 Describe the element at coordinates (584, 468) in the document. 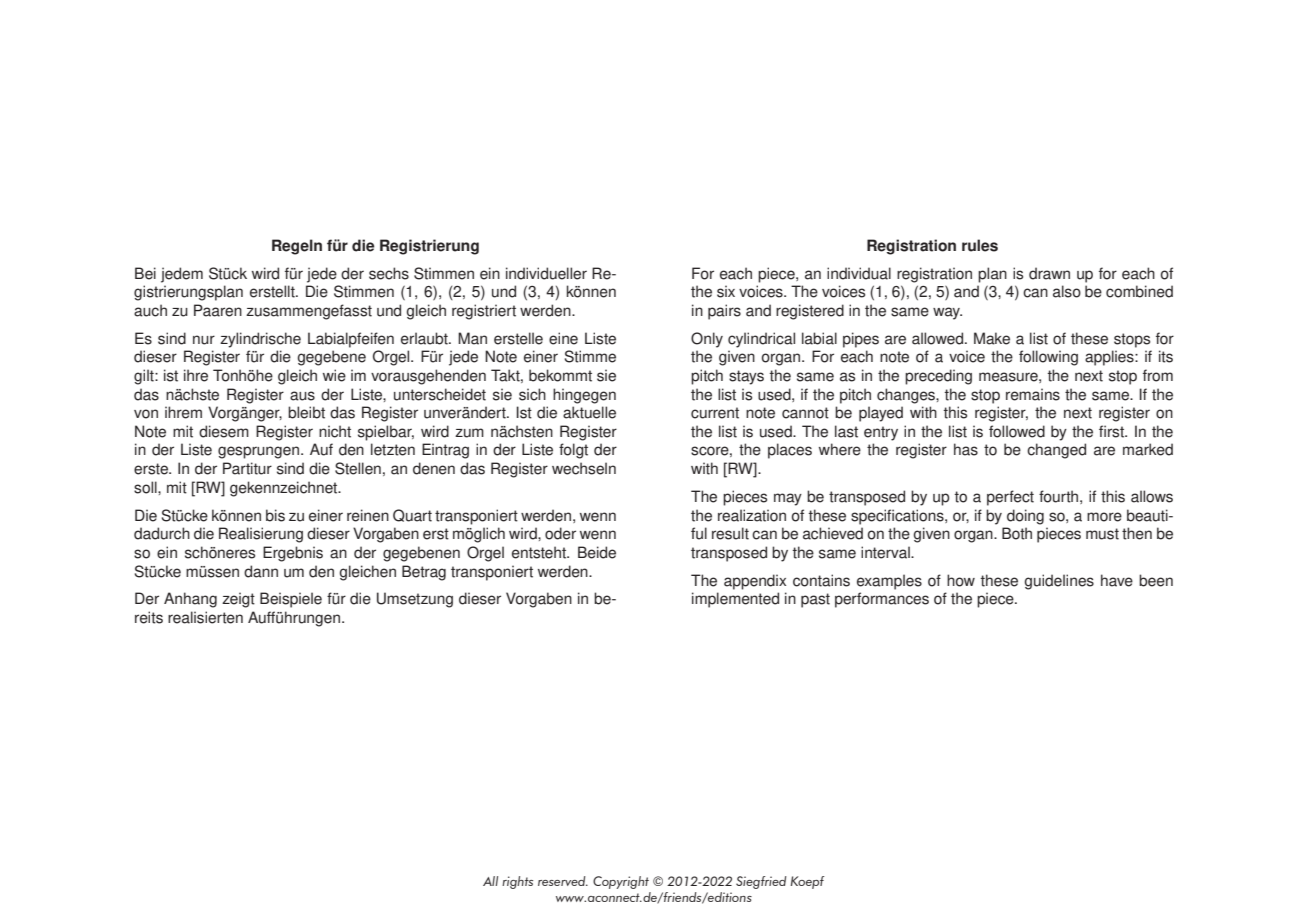

I see `wechseln` at that location.
